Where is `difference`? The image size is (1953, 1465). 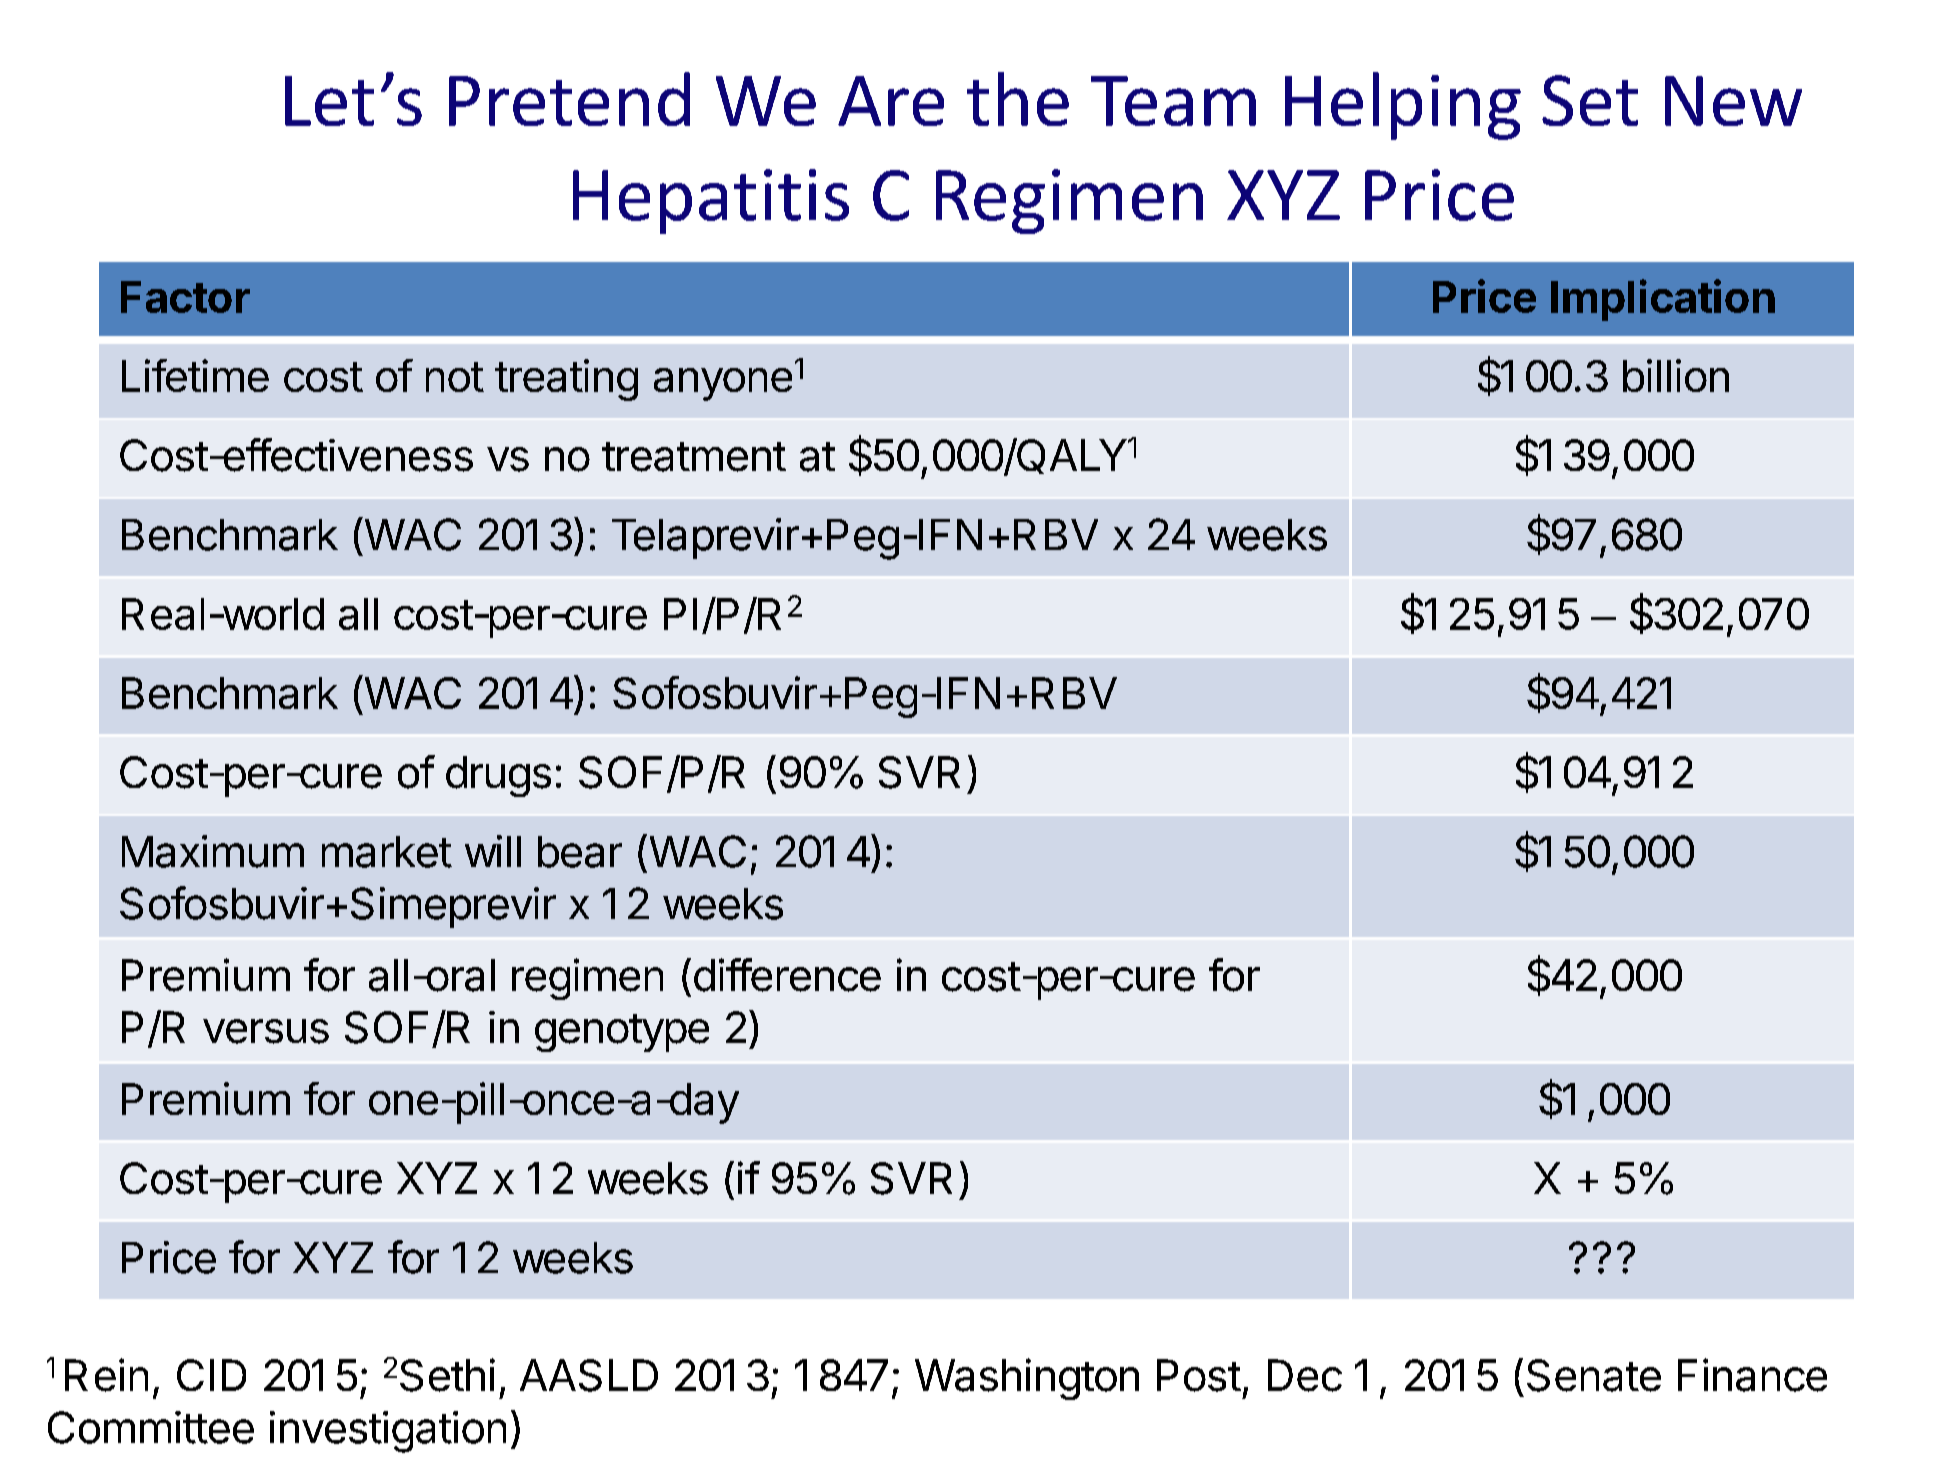 difference is located at coordinates (787, 975).
